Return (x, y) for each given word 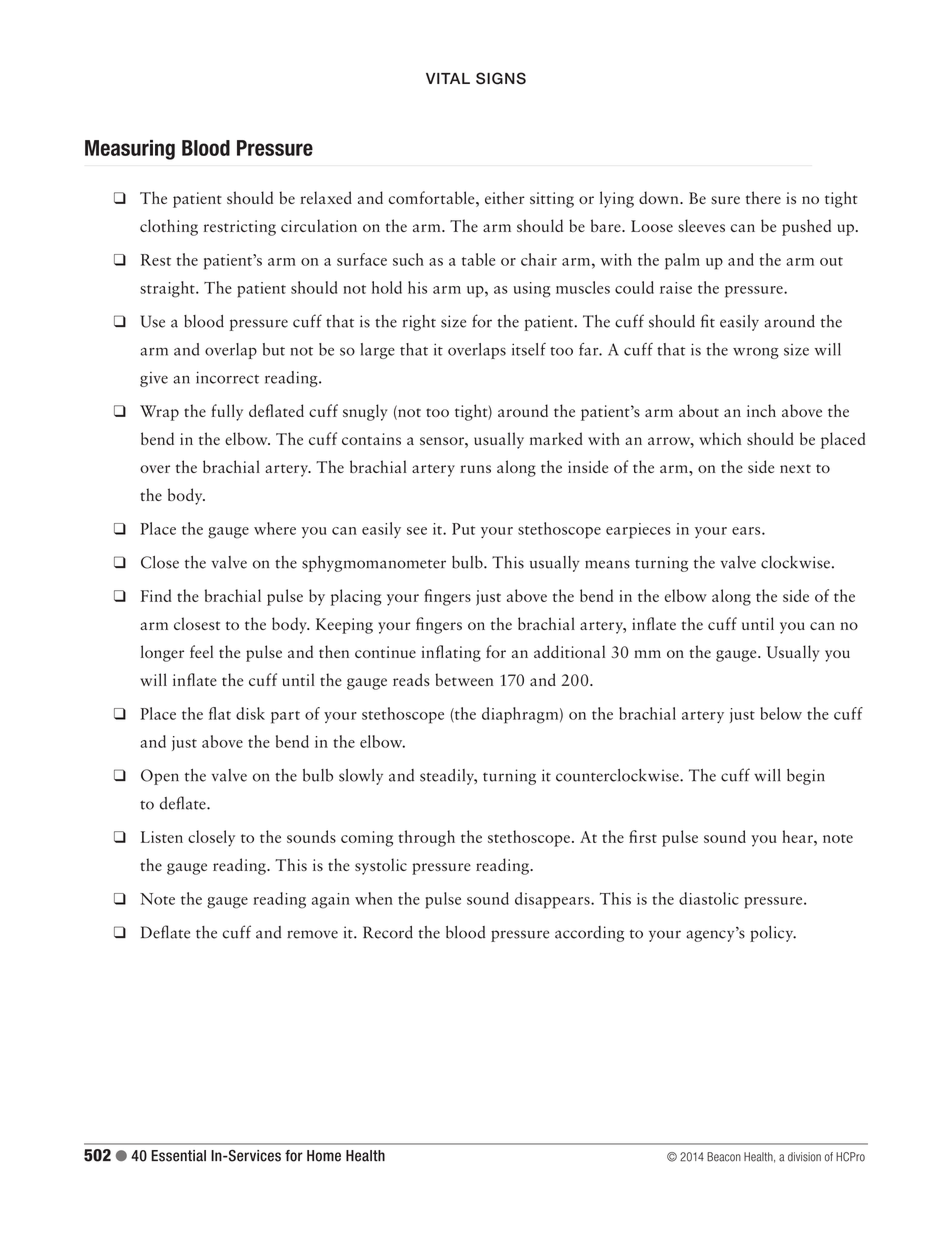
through (427, 838)
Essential (178, 1156)
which (720, 438)
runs (475, 469)
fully (227, 412)
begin (806, 777)
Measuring (130, 150)
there (763, 197)
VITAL (448, 78)
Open (160, 777)
